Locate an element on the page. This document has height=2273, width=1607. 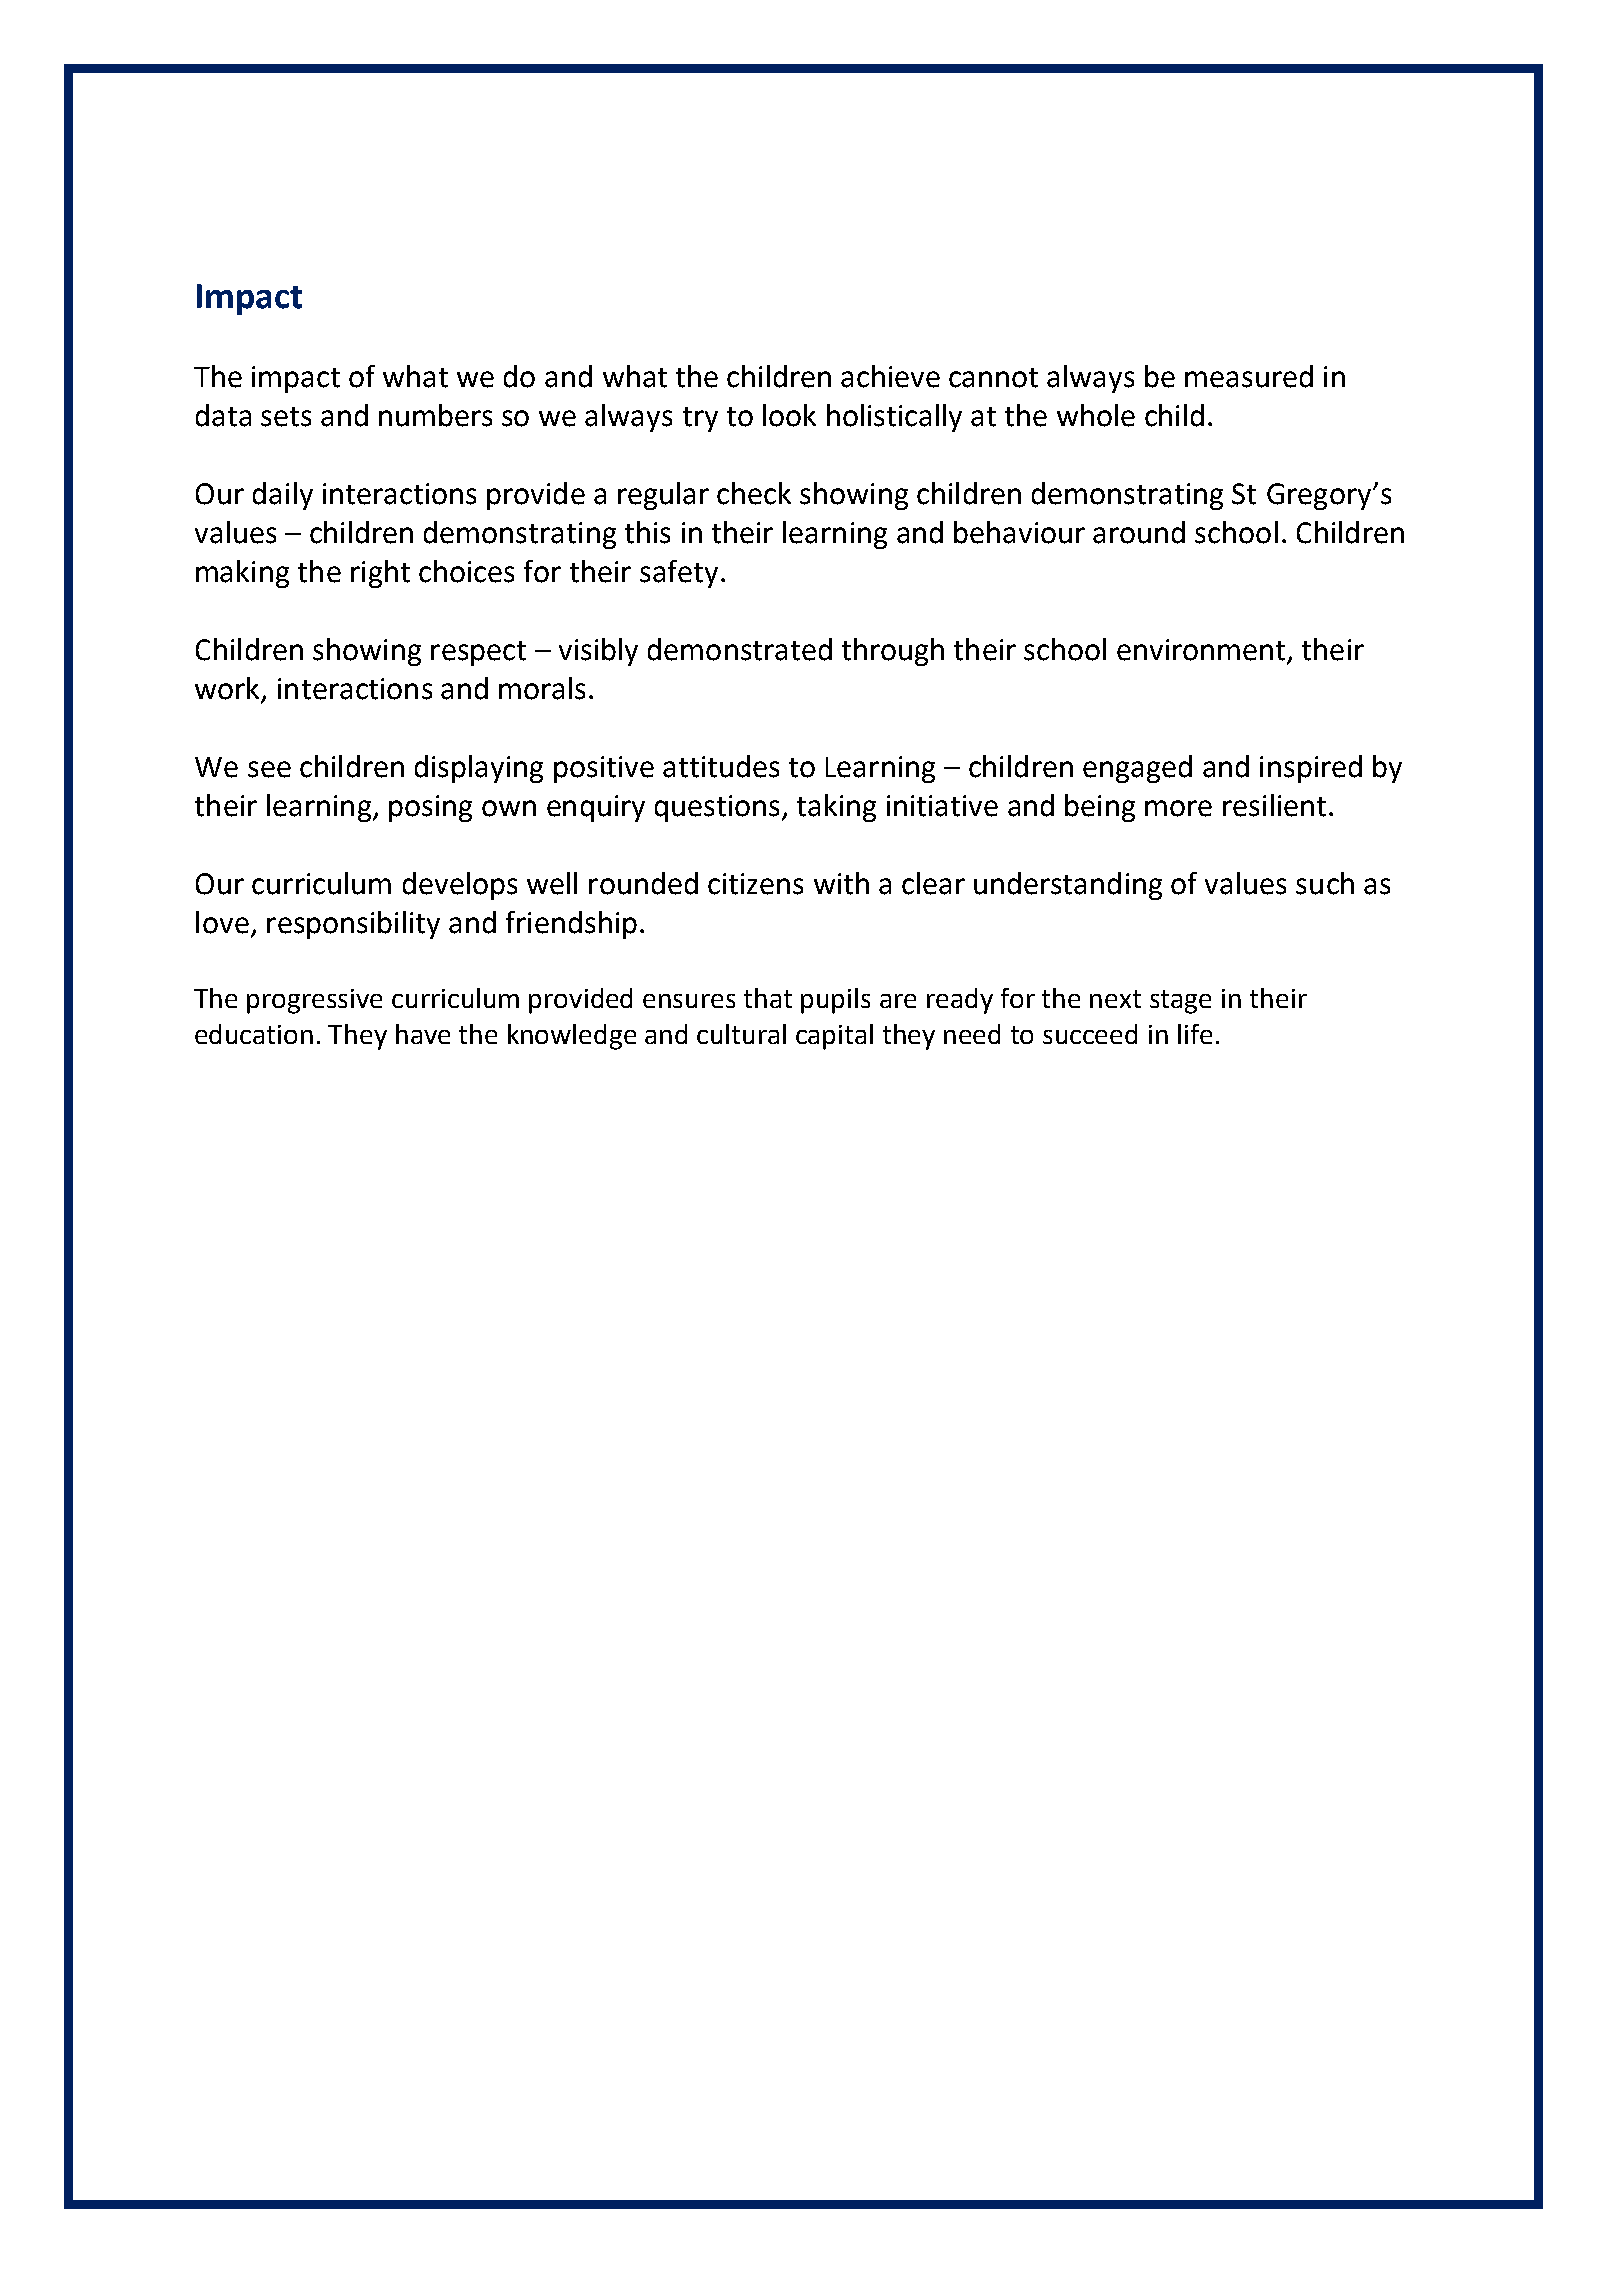
measured is located at coordinates (1249, 376).
